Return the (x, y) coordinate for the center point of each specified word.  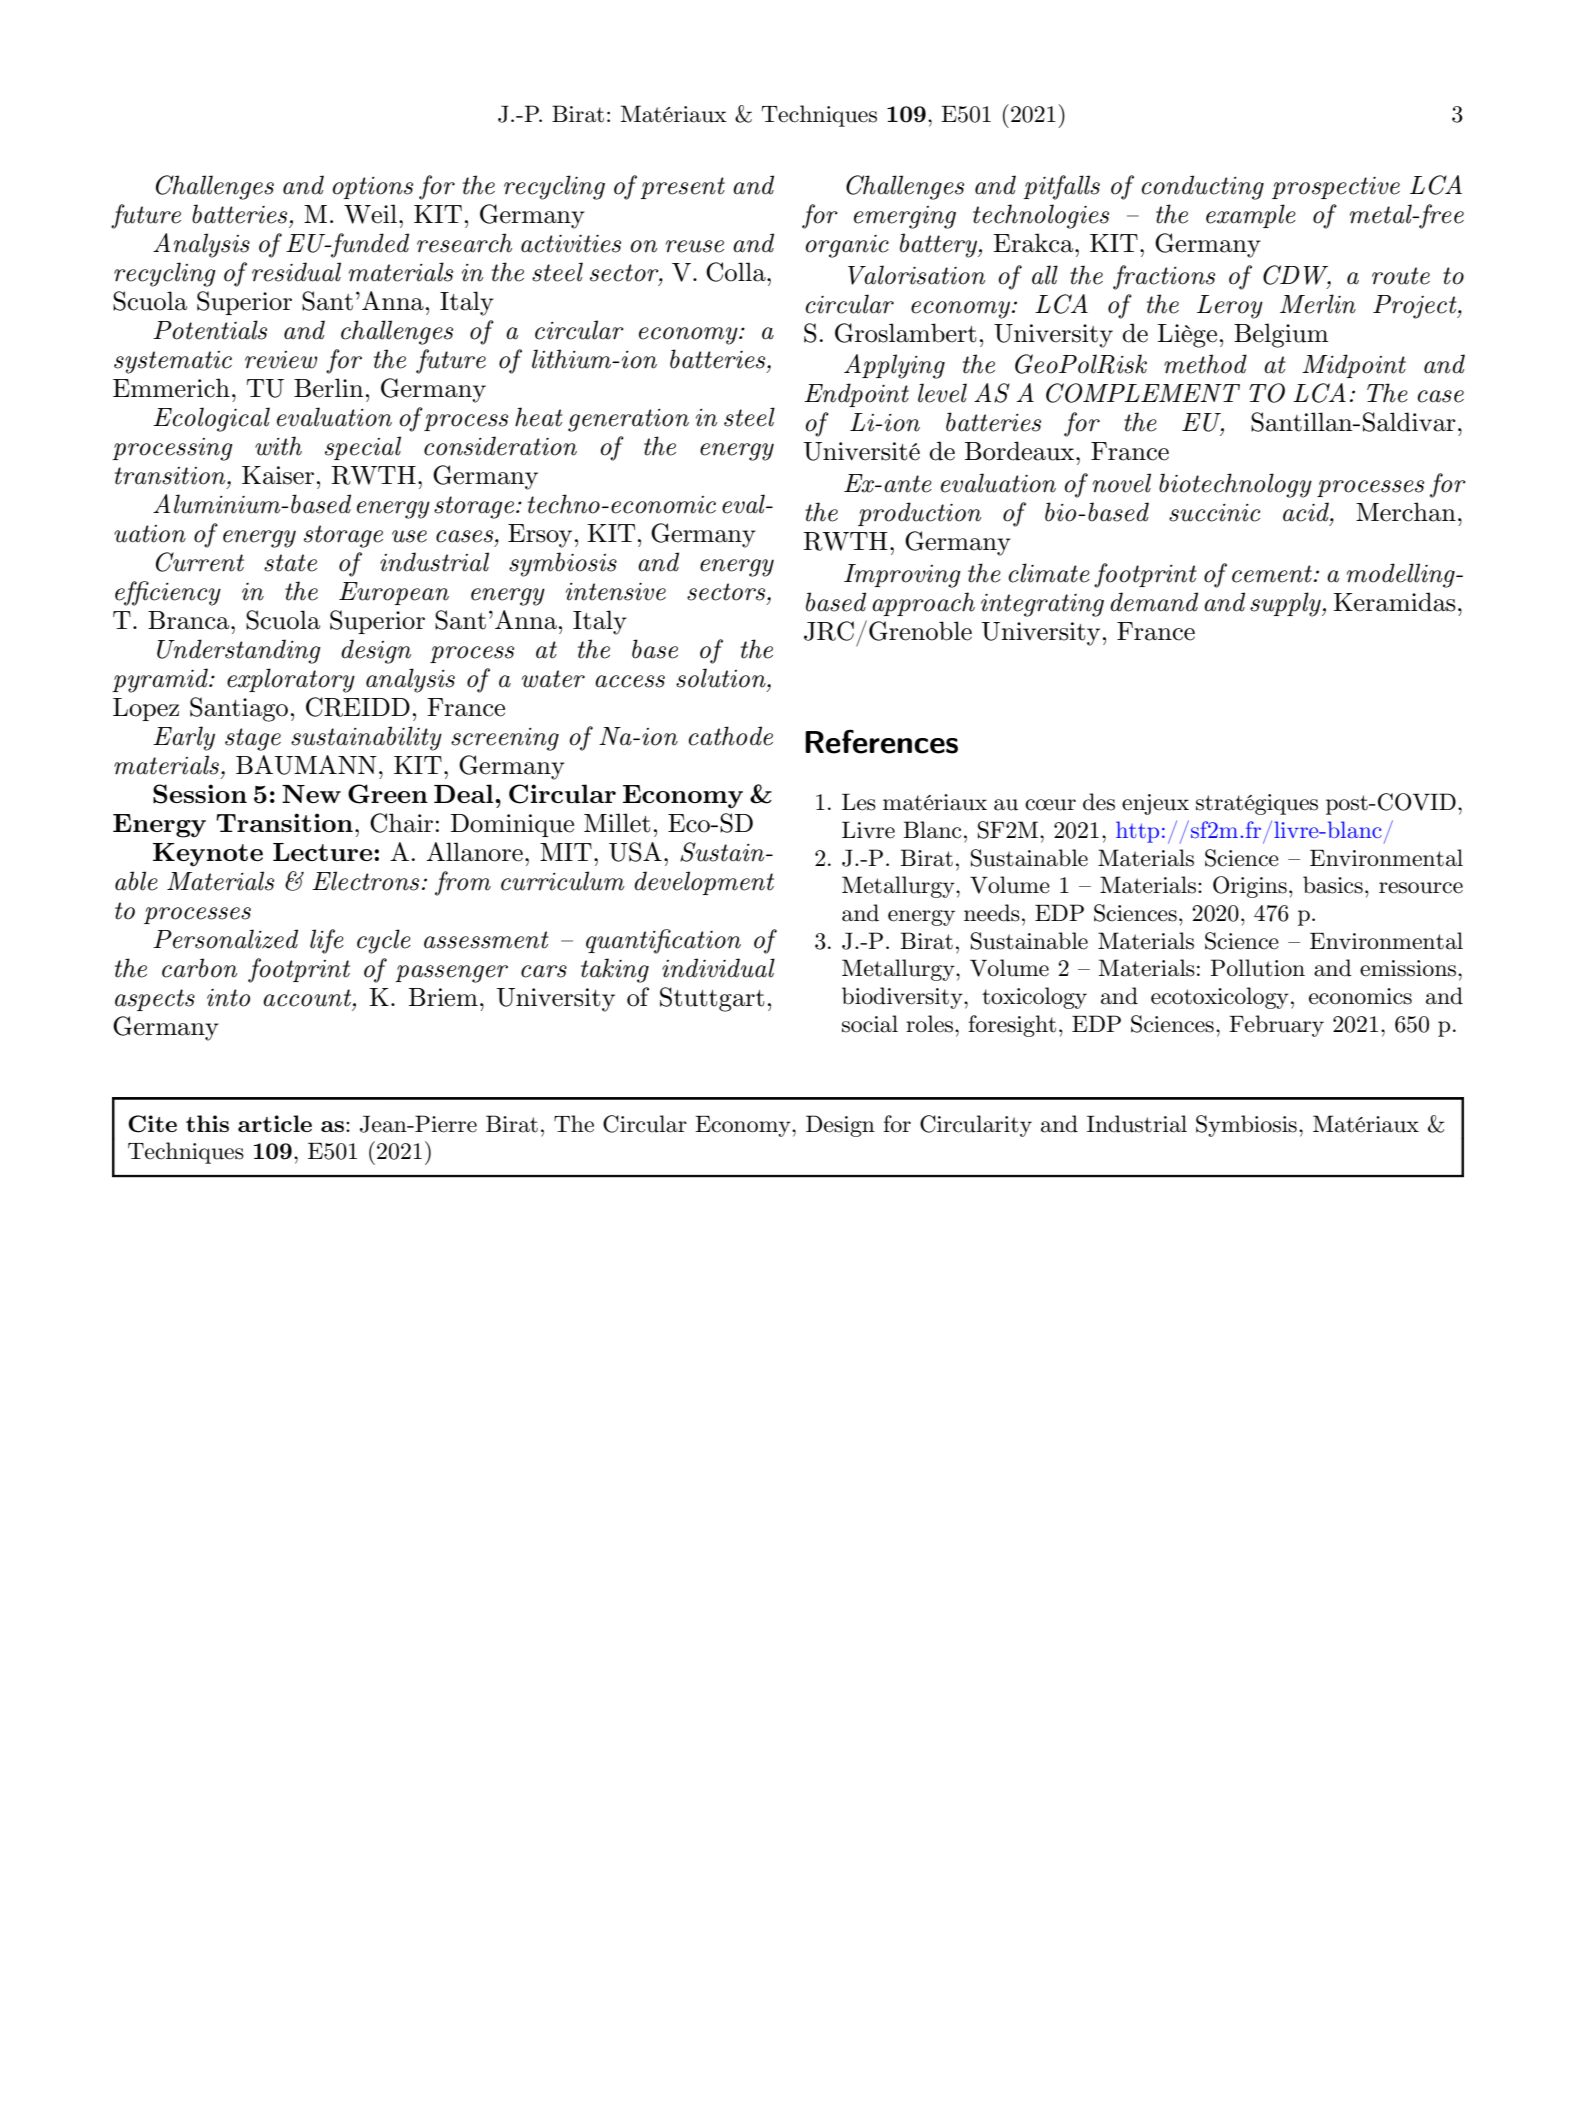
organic (847, 246)
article (275, 1123)
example (1251, 216)
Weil (370, 214)
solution (722, 678)
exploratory (291, 680)
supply (1286, 604)
